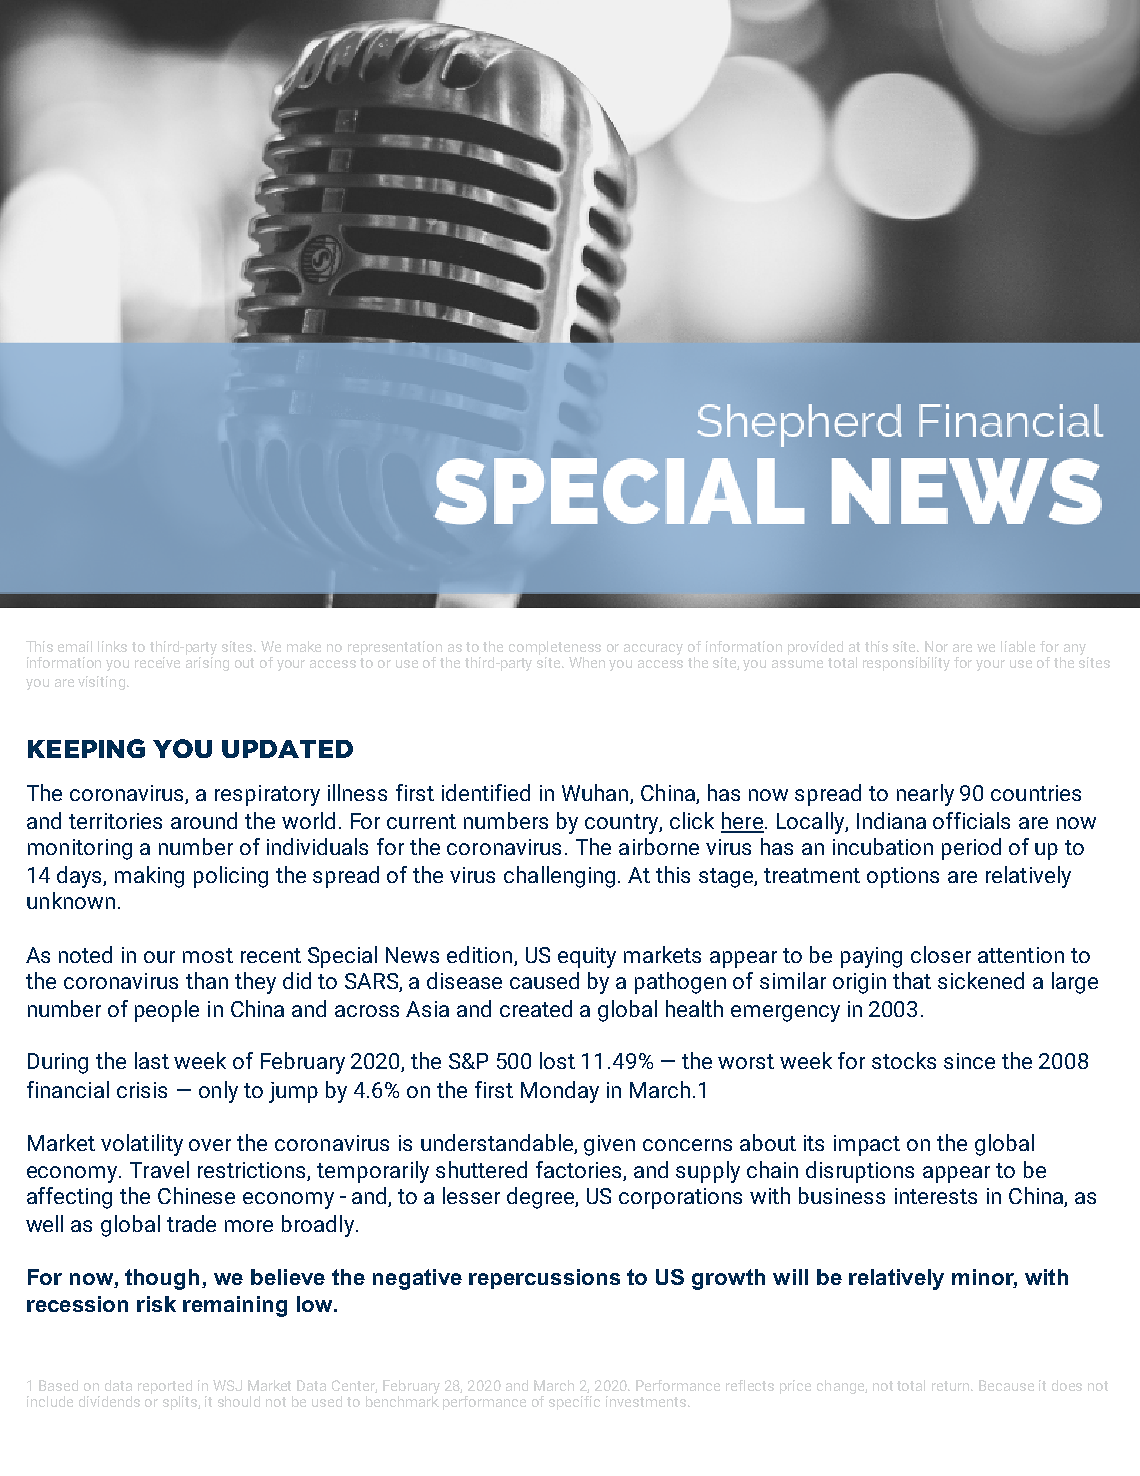 This screenshot has width=1140, height=1476. Describe the element at coordinates (208, 955) in the screenshot. I see `most` at that location.
